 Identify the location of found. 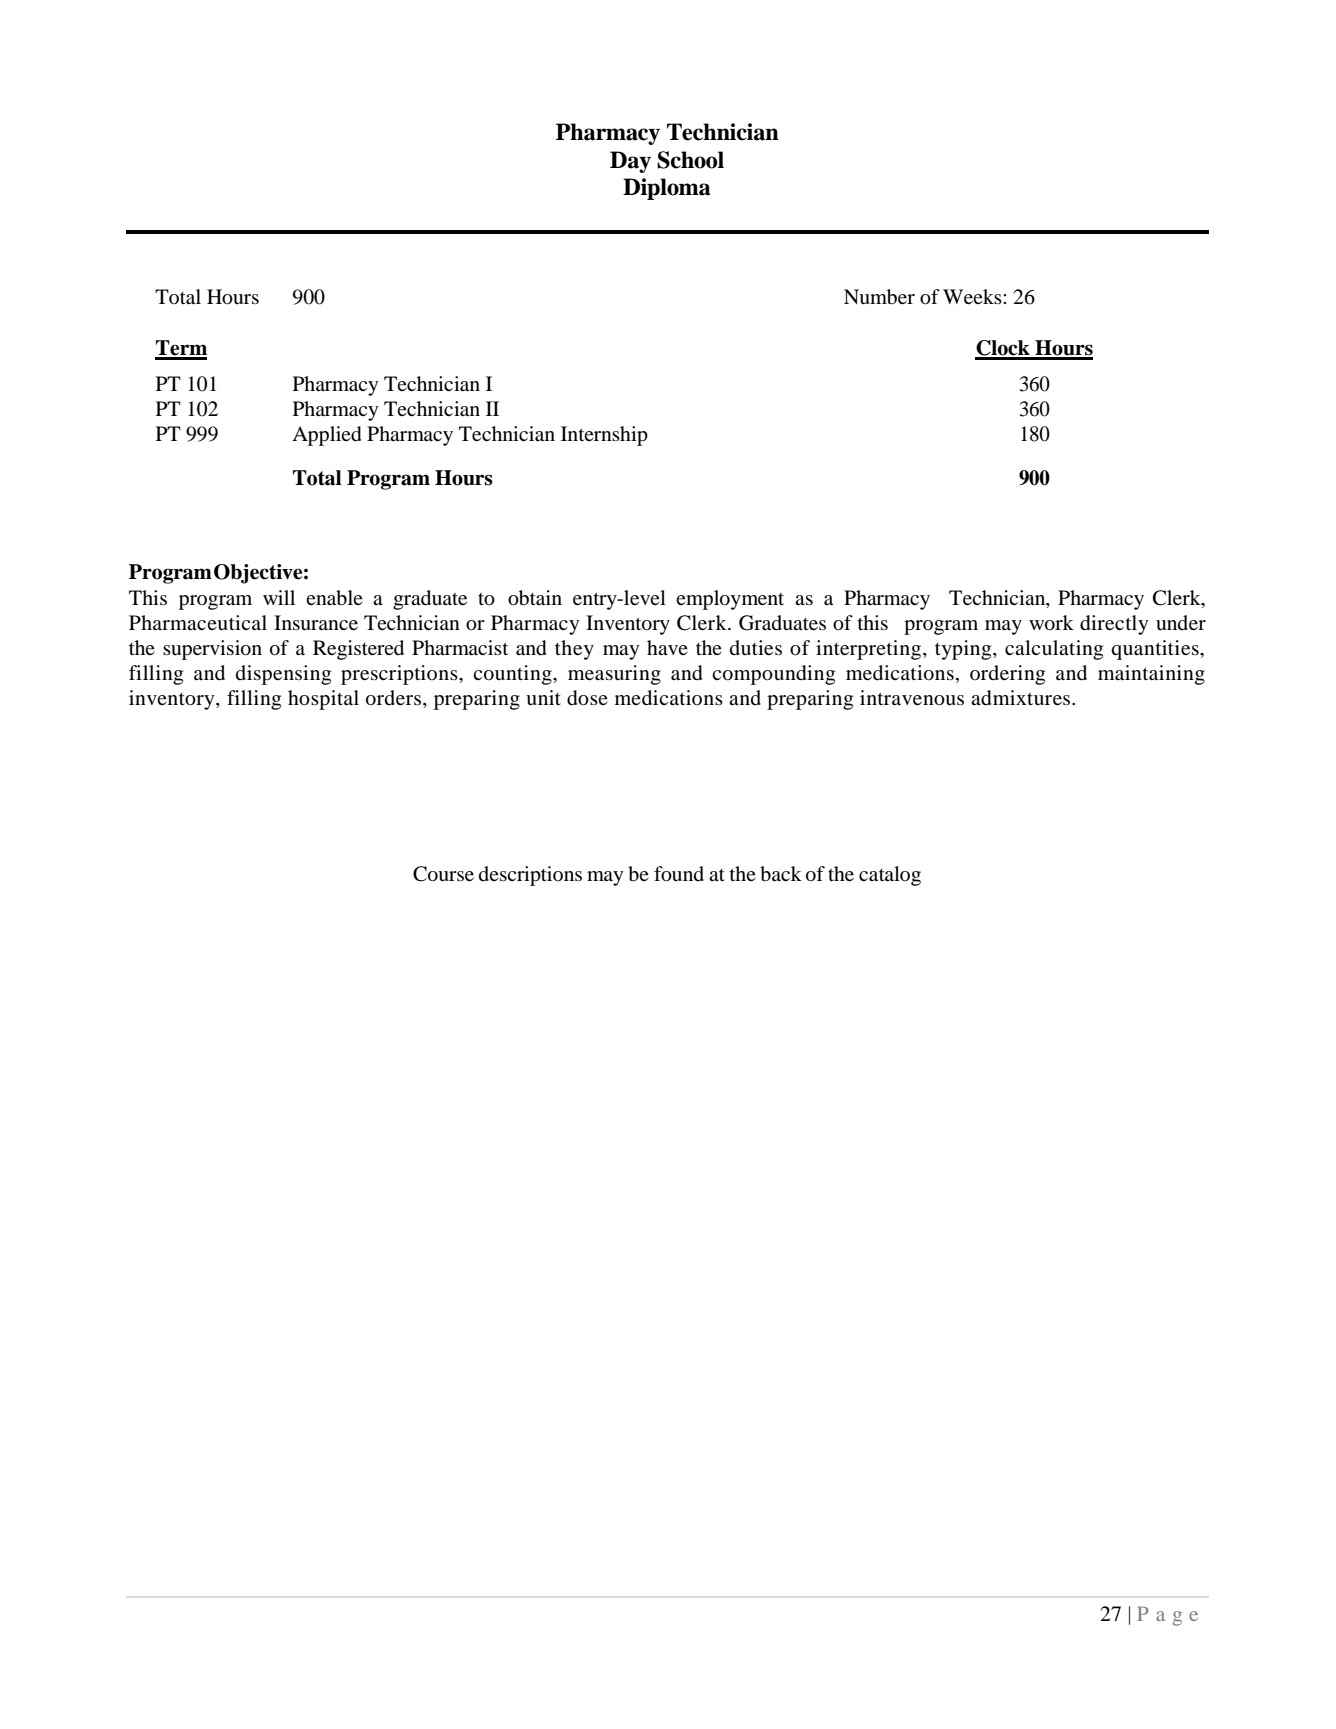
(679, 874).
